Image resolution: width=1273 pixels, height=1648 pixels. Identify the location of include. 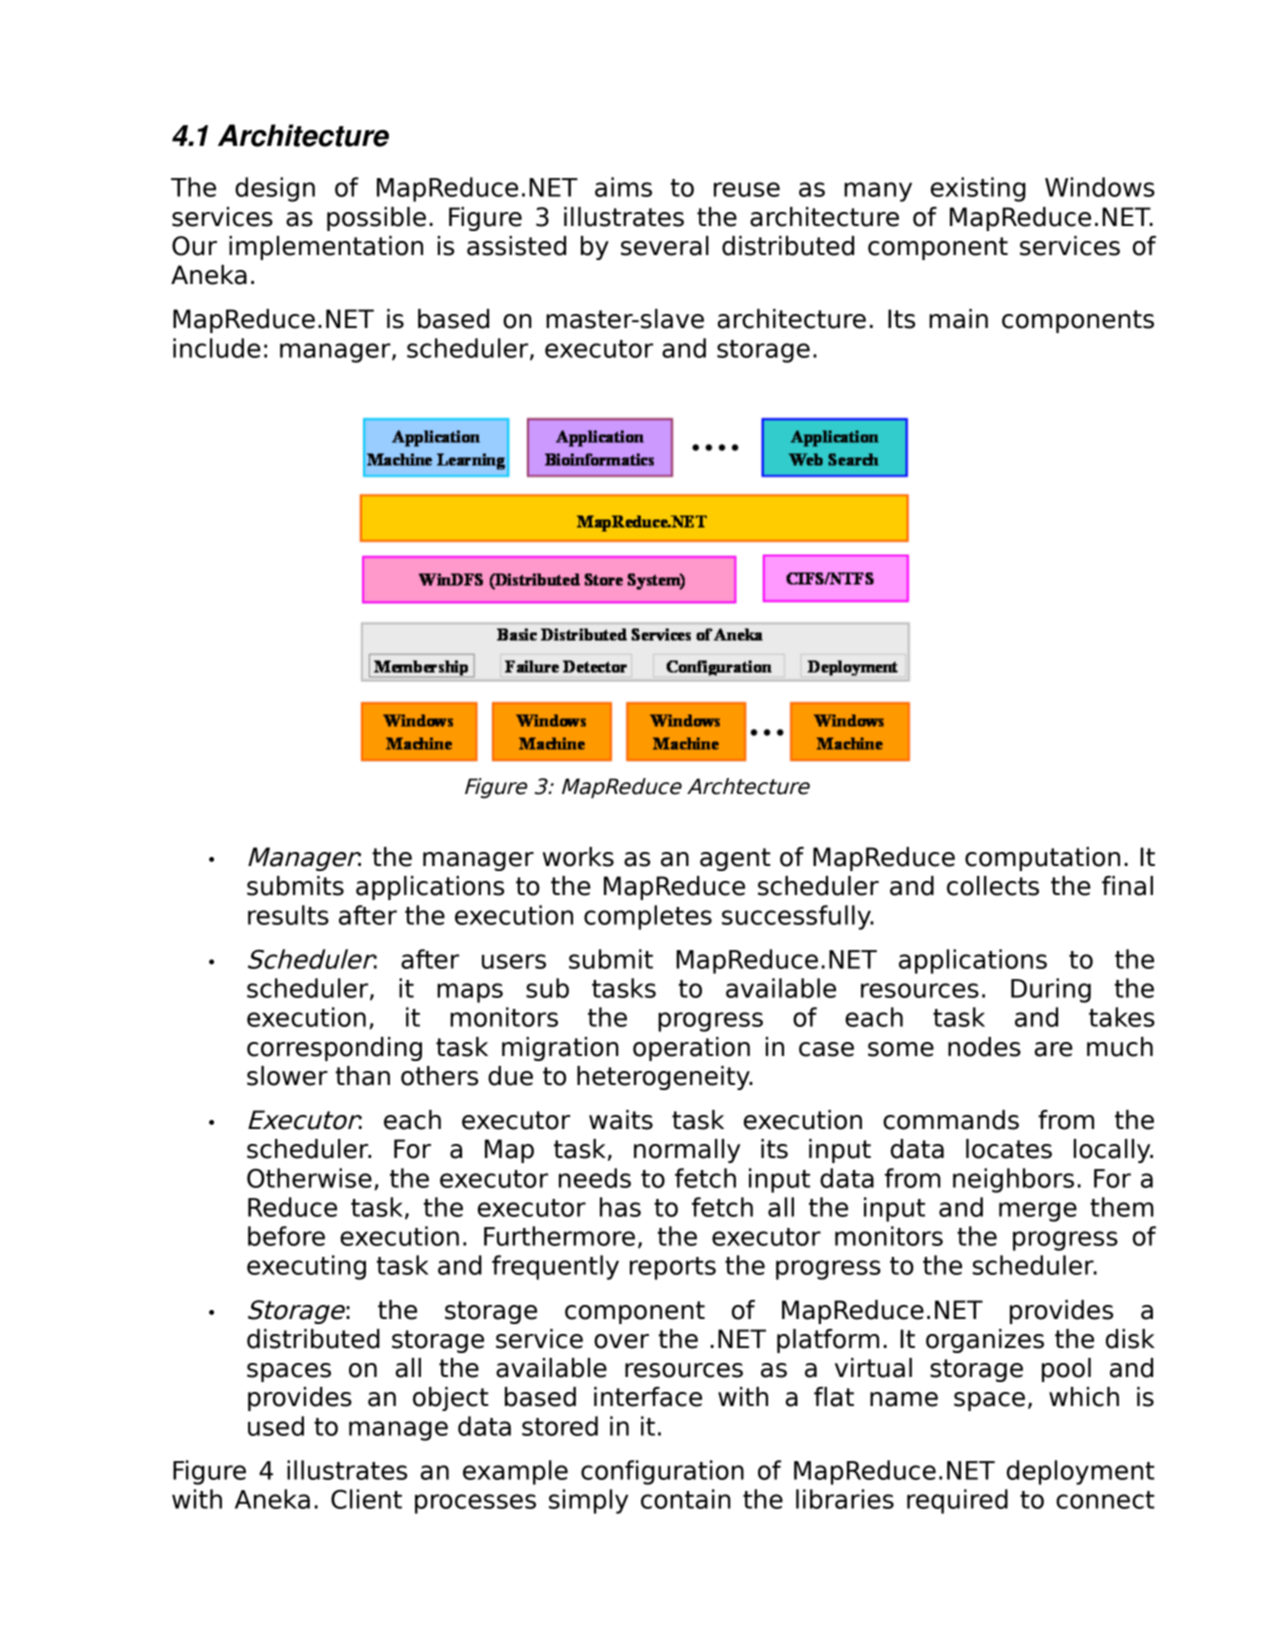
(217, 348).
